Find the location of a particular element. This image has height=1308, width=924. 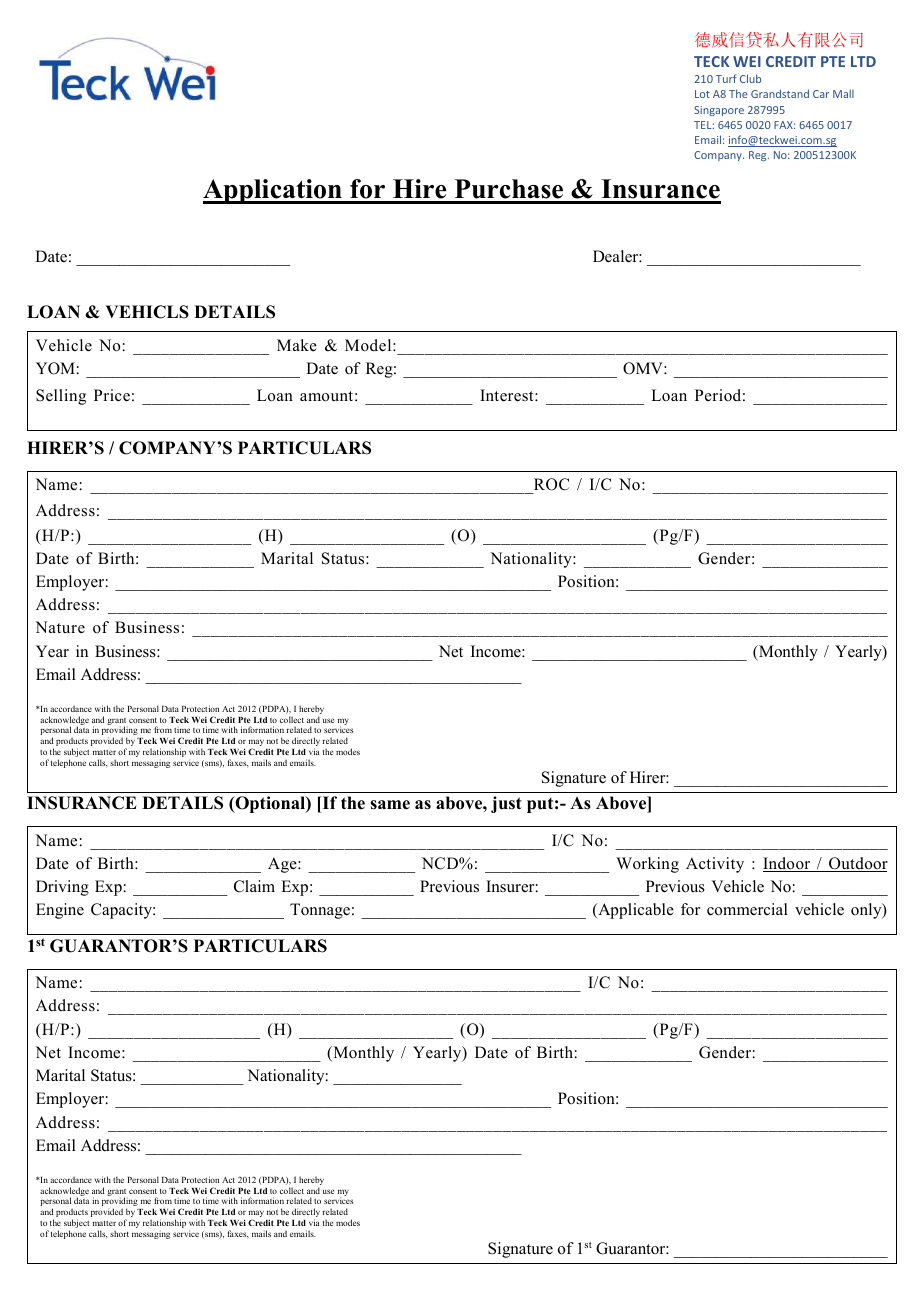

Grandstand is located at coordinates (780, 93).
